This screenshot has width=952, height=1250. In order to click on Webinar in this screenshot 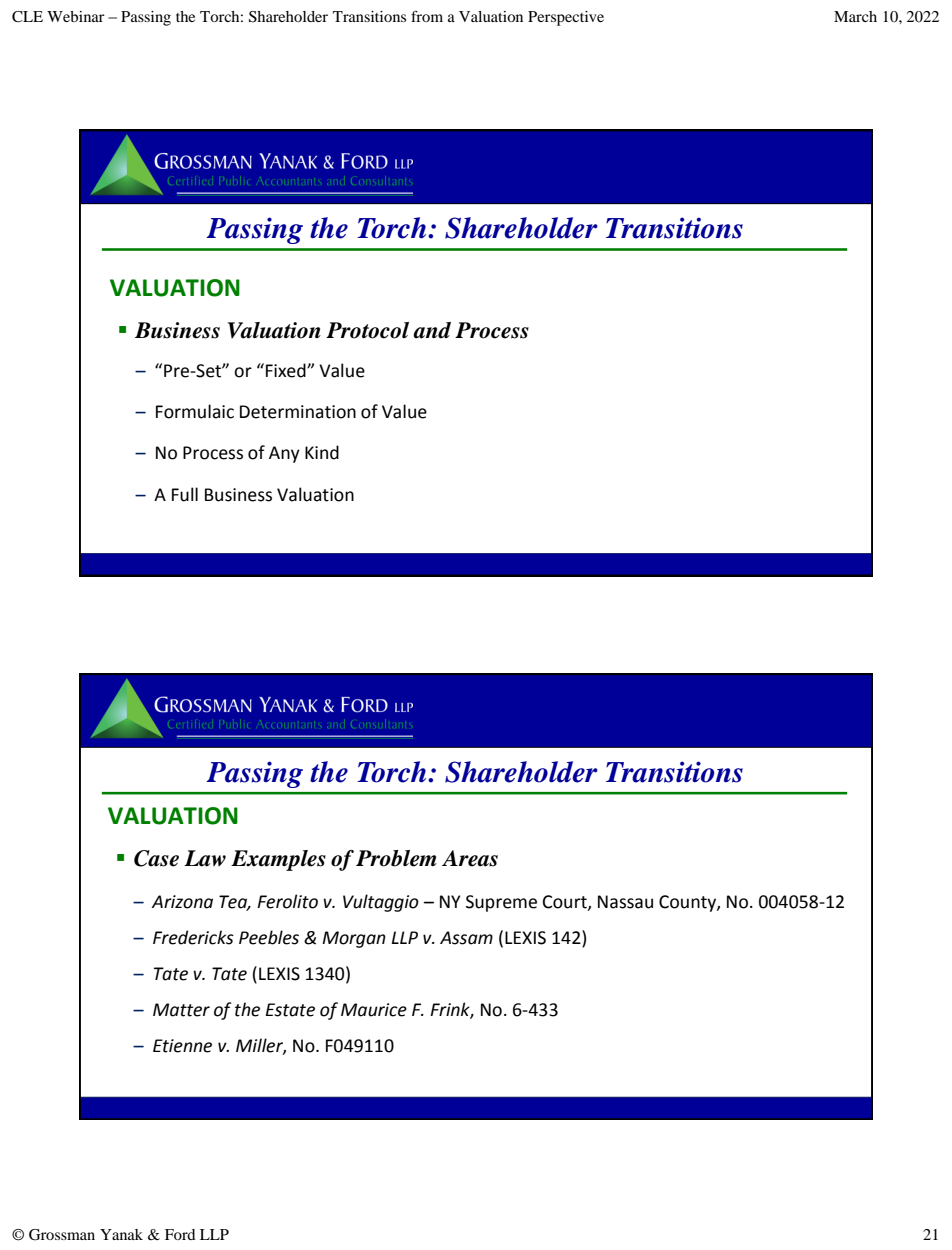, I will do `click(76, 16)`.
